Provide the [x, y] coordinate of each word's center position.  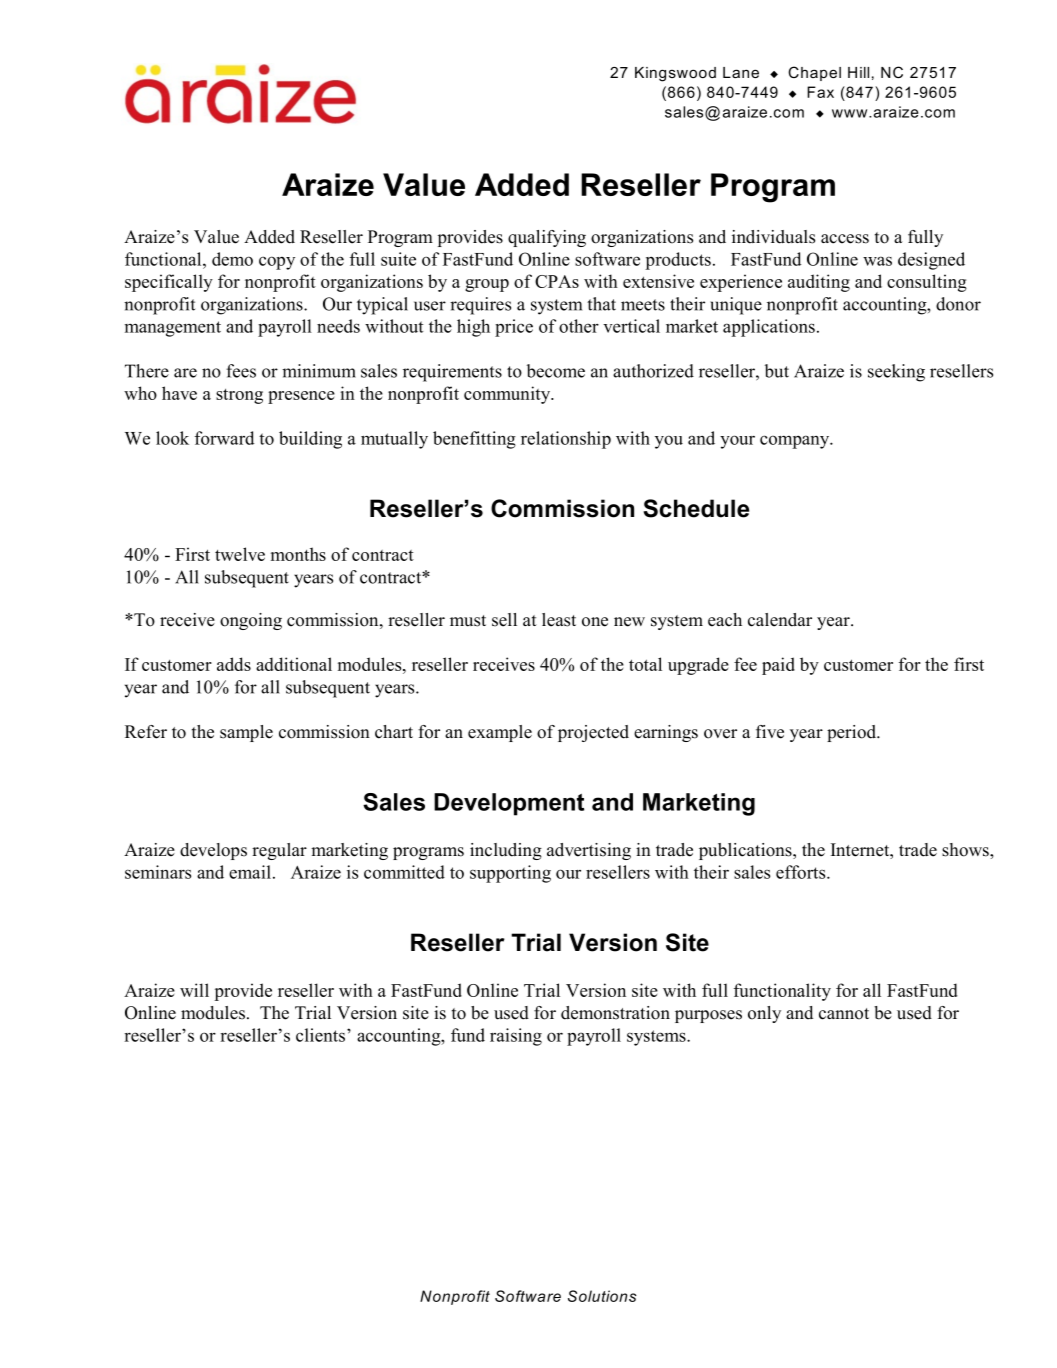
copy [277, 263]
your [737, 442]
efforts [802, 872]
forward [224, 438]
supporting [510, 874]
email [250, 872]
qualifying [547, 238]
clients [320, 1035]
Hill [858, 72]
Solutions [602, 1296]
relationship [566, 440]
